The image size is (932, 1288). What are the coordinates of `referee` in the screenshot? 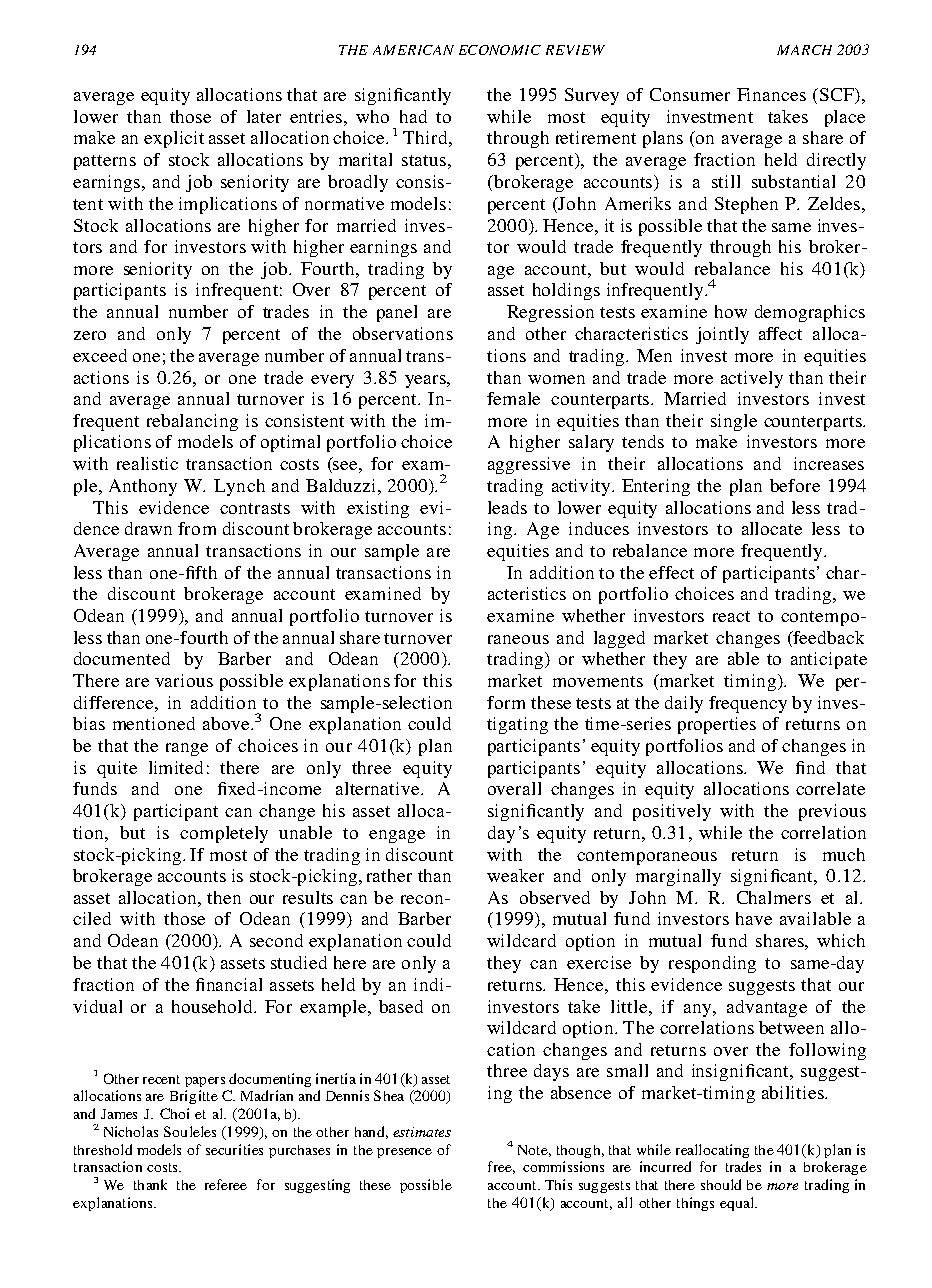 It's located at (226, 1184).
